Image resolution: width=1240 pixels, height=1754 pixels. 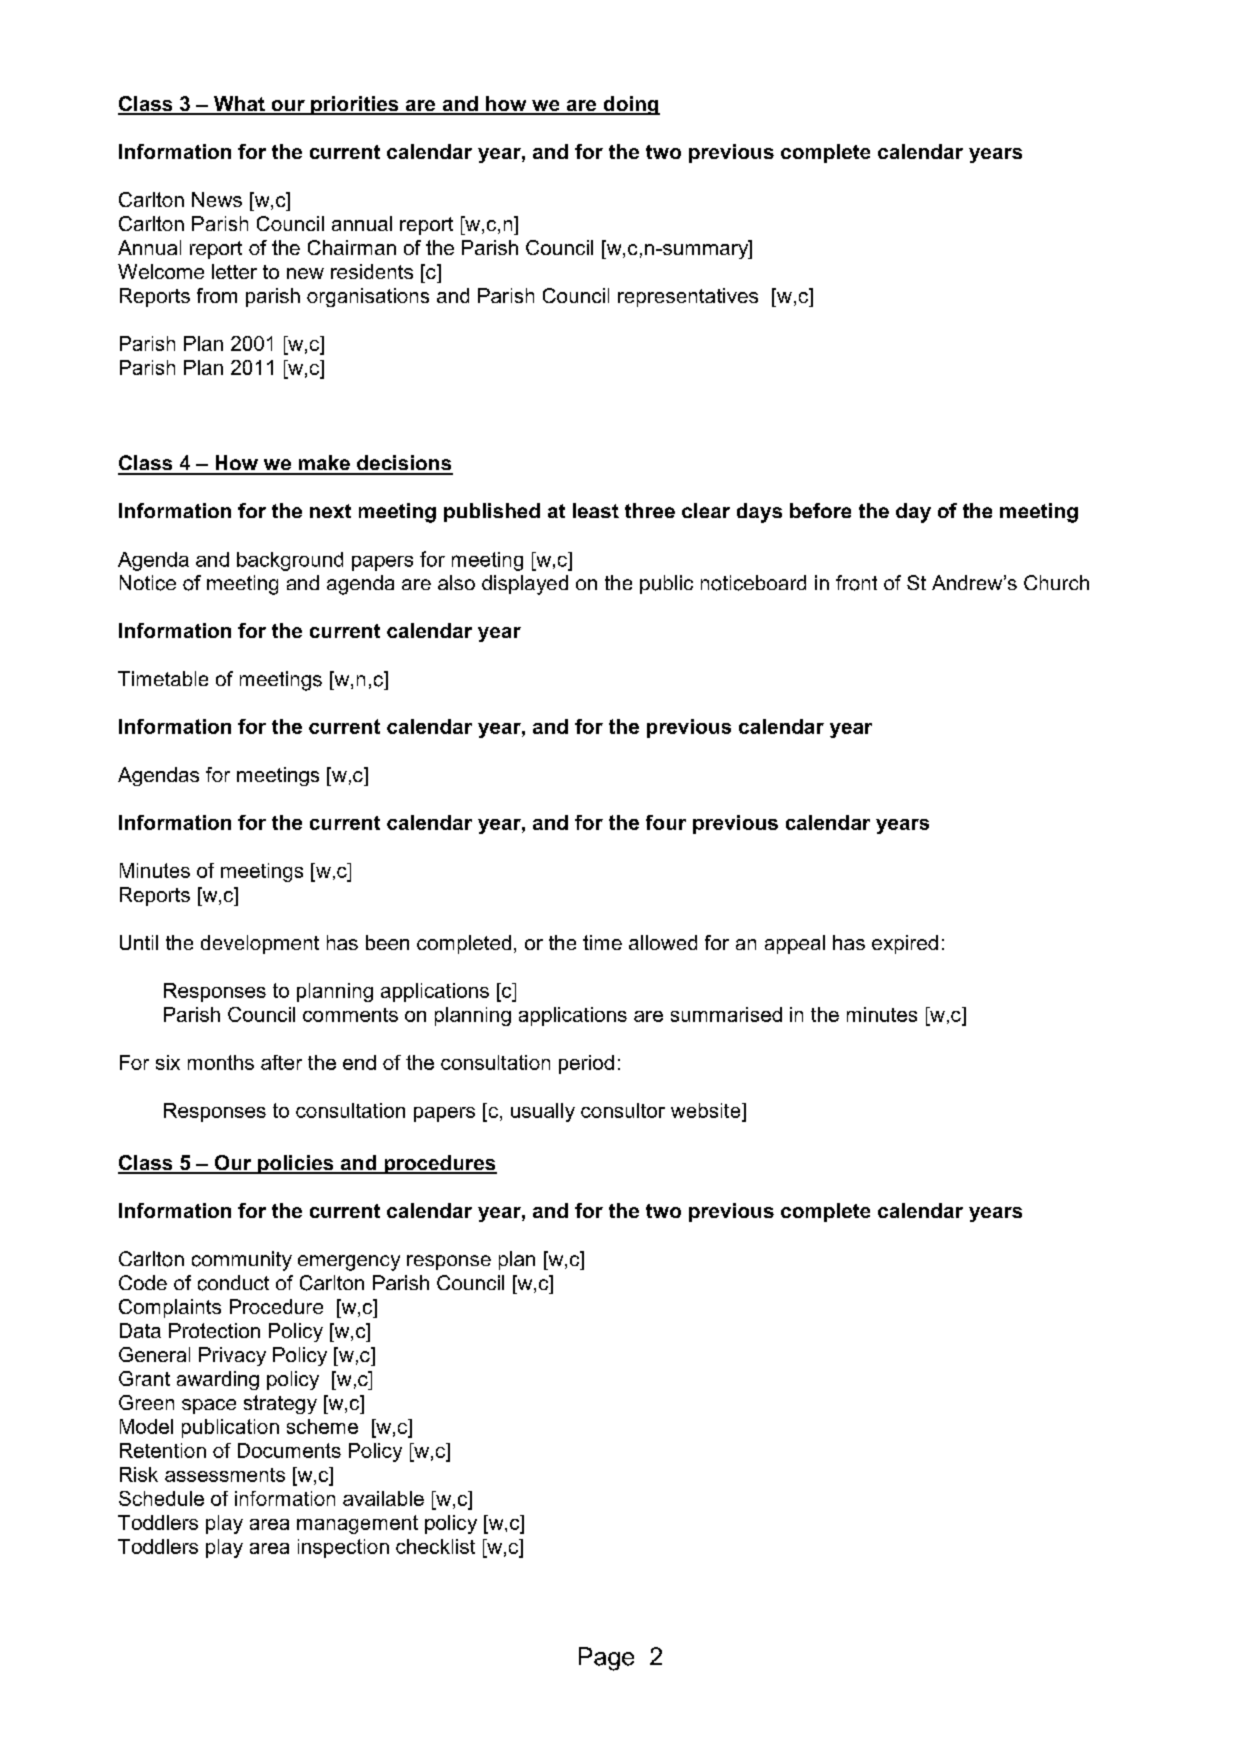 What do you see at coordinates (630, 105) in the screenshot?
I see `doing` at bounding box center [630, 105].
